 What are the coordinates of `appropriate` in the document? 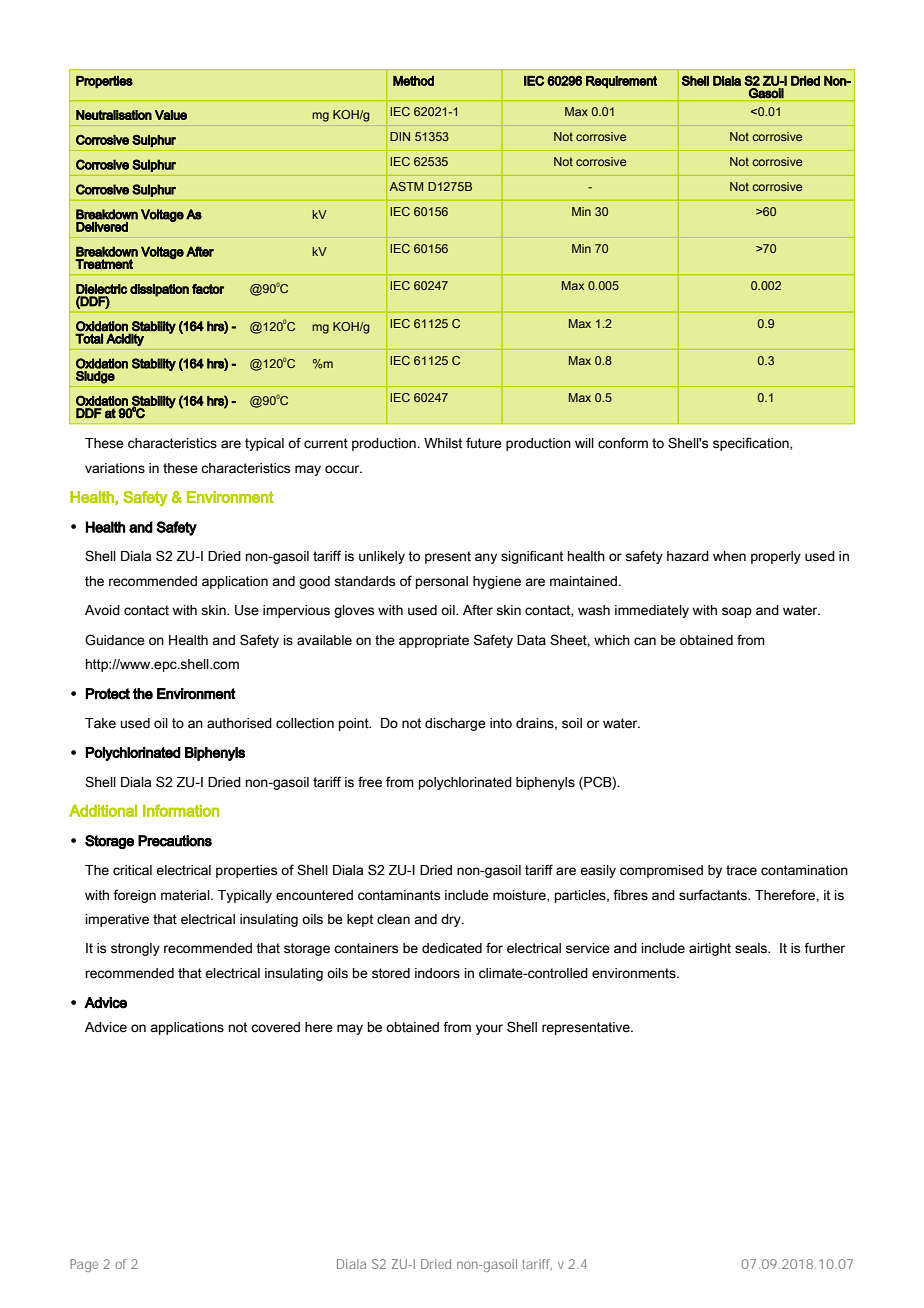 It's located at (434, 641).
